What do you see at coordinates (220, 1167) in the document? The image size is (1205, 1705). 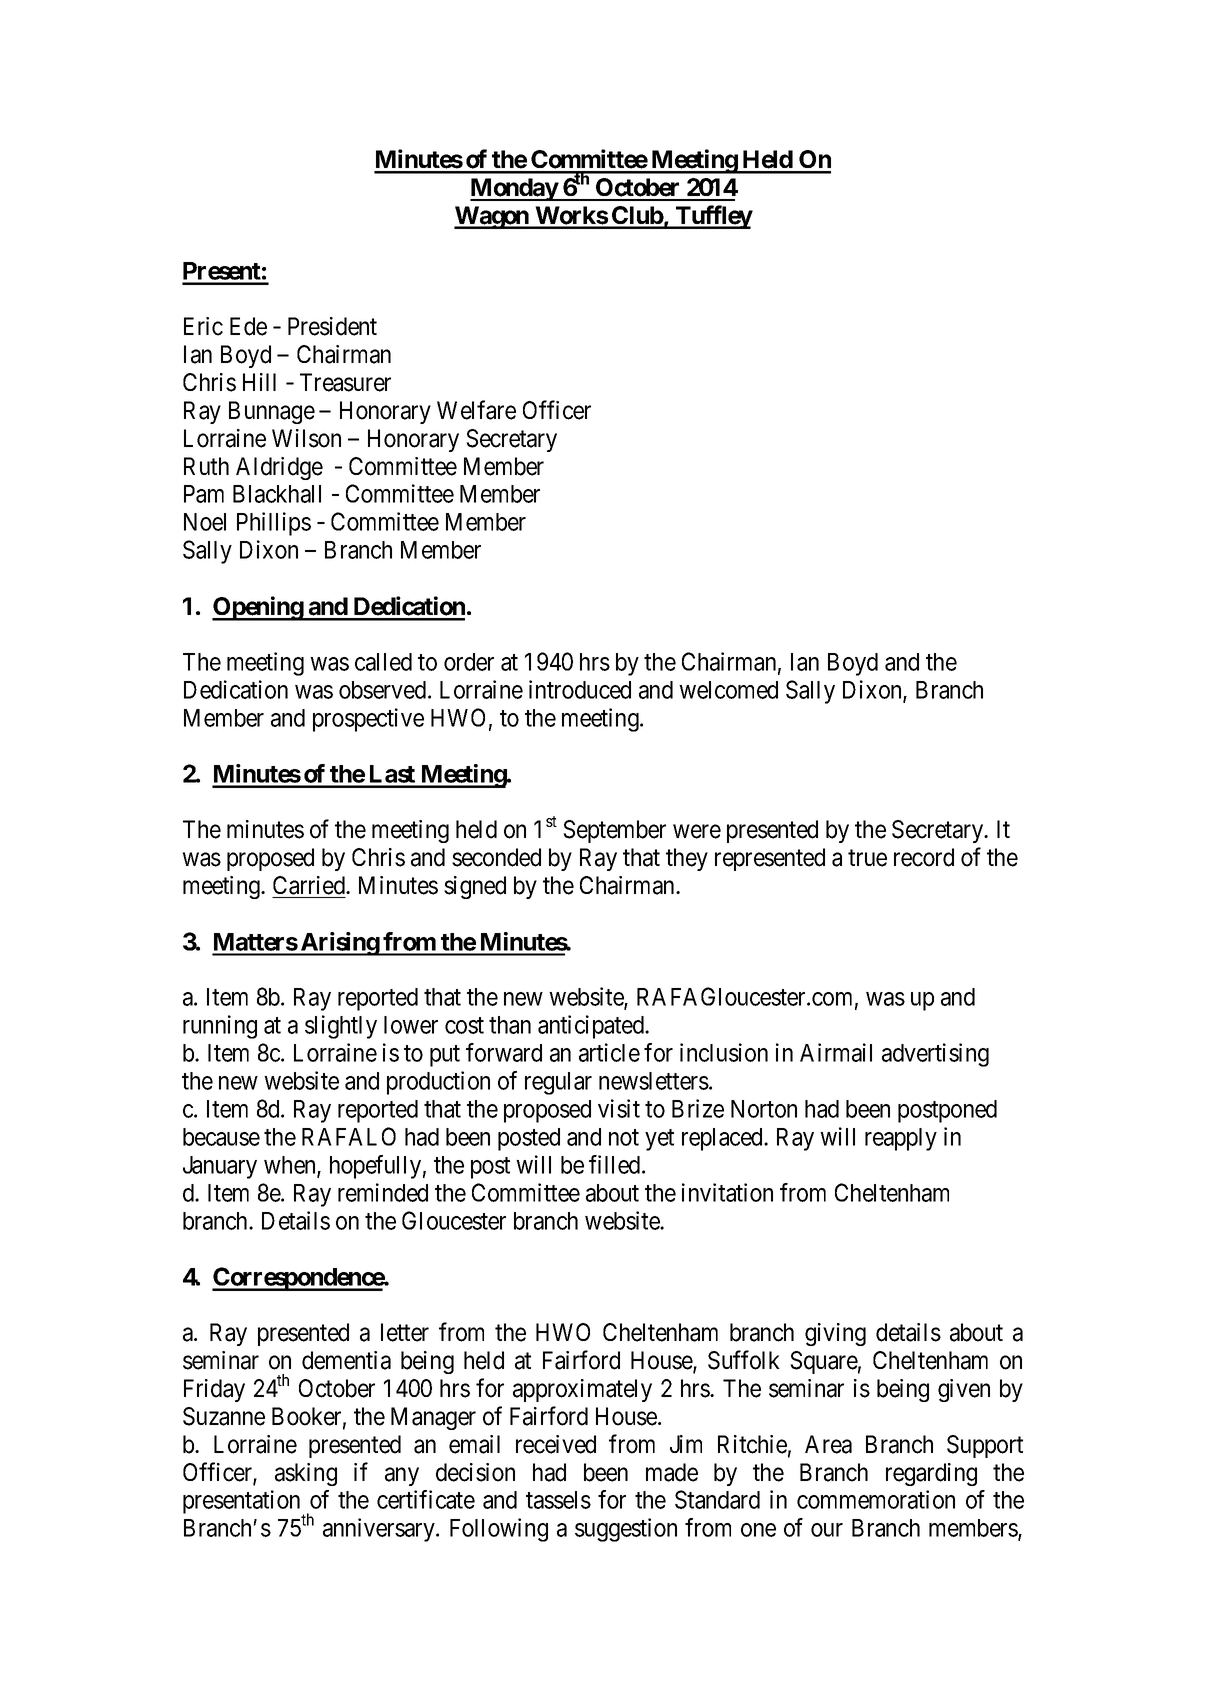 I see `January` at bounding box center [220, 1167].
